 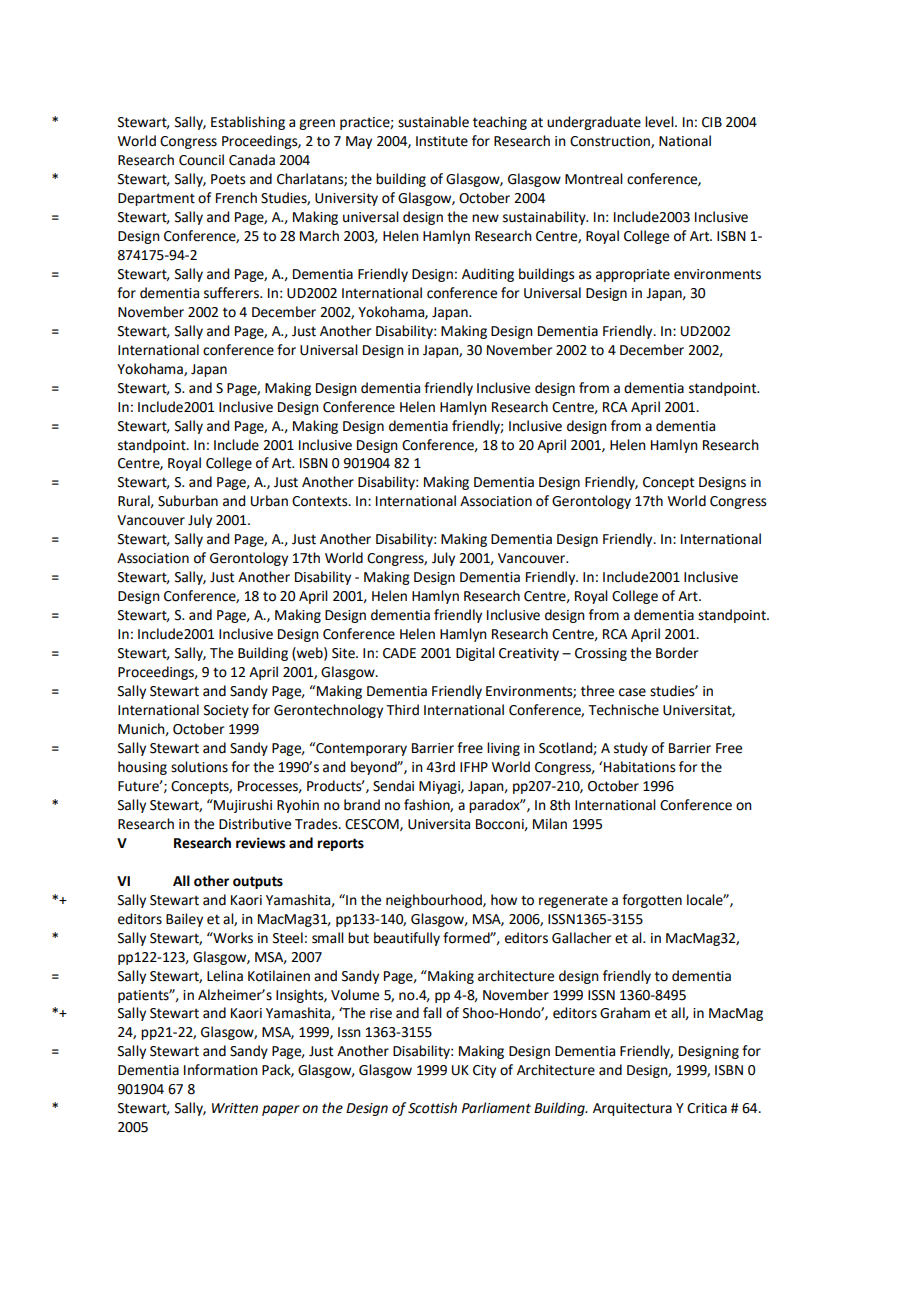 What do you see at coordinates (633, 275) in the screenshot?
I see `appropriate` at bounding box center [633, 275].
